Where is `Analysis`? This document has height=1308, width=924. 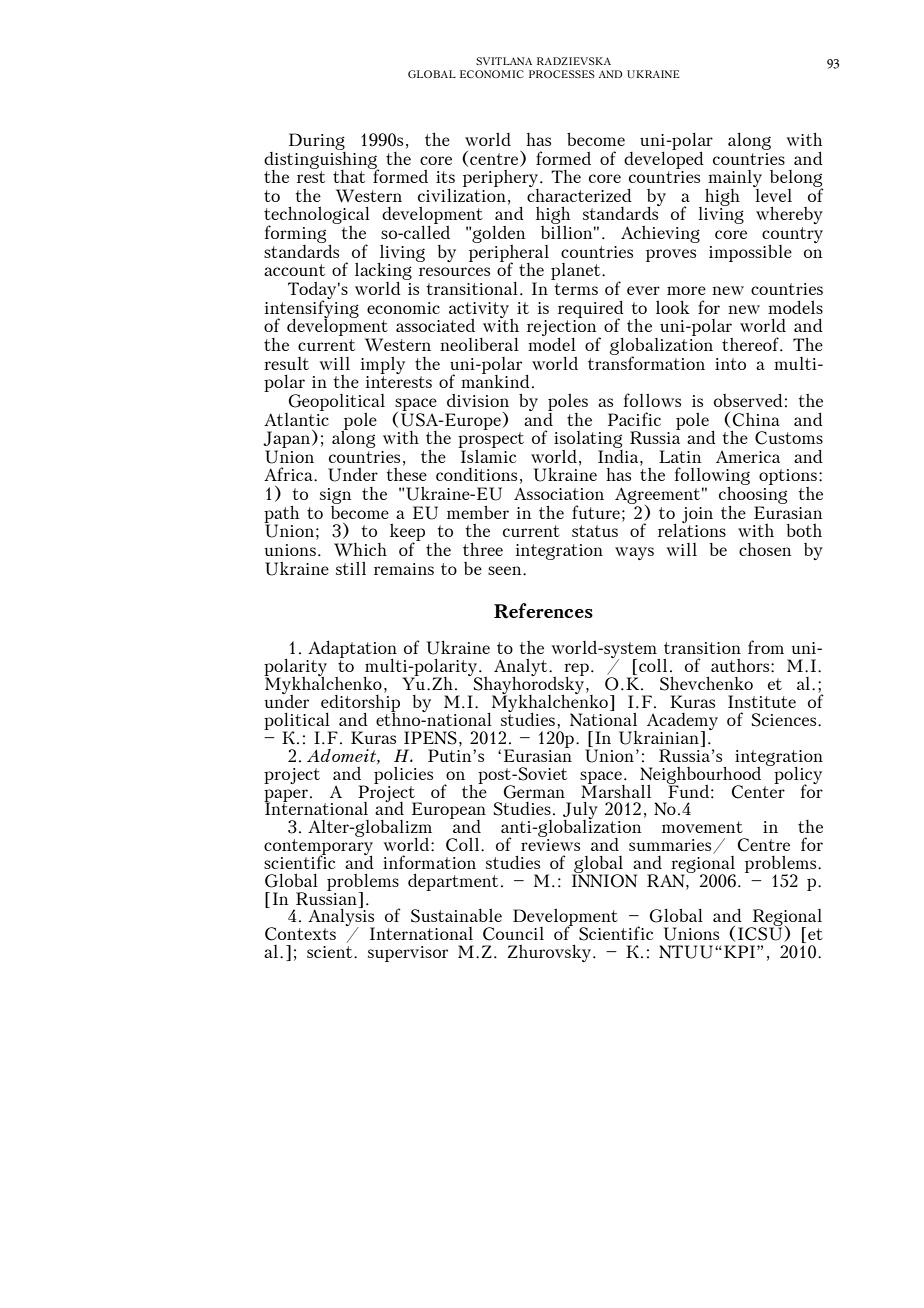 Analysis is located at coordinates (341, 917).
